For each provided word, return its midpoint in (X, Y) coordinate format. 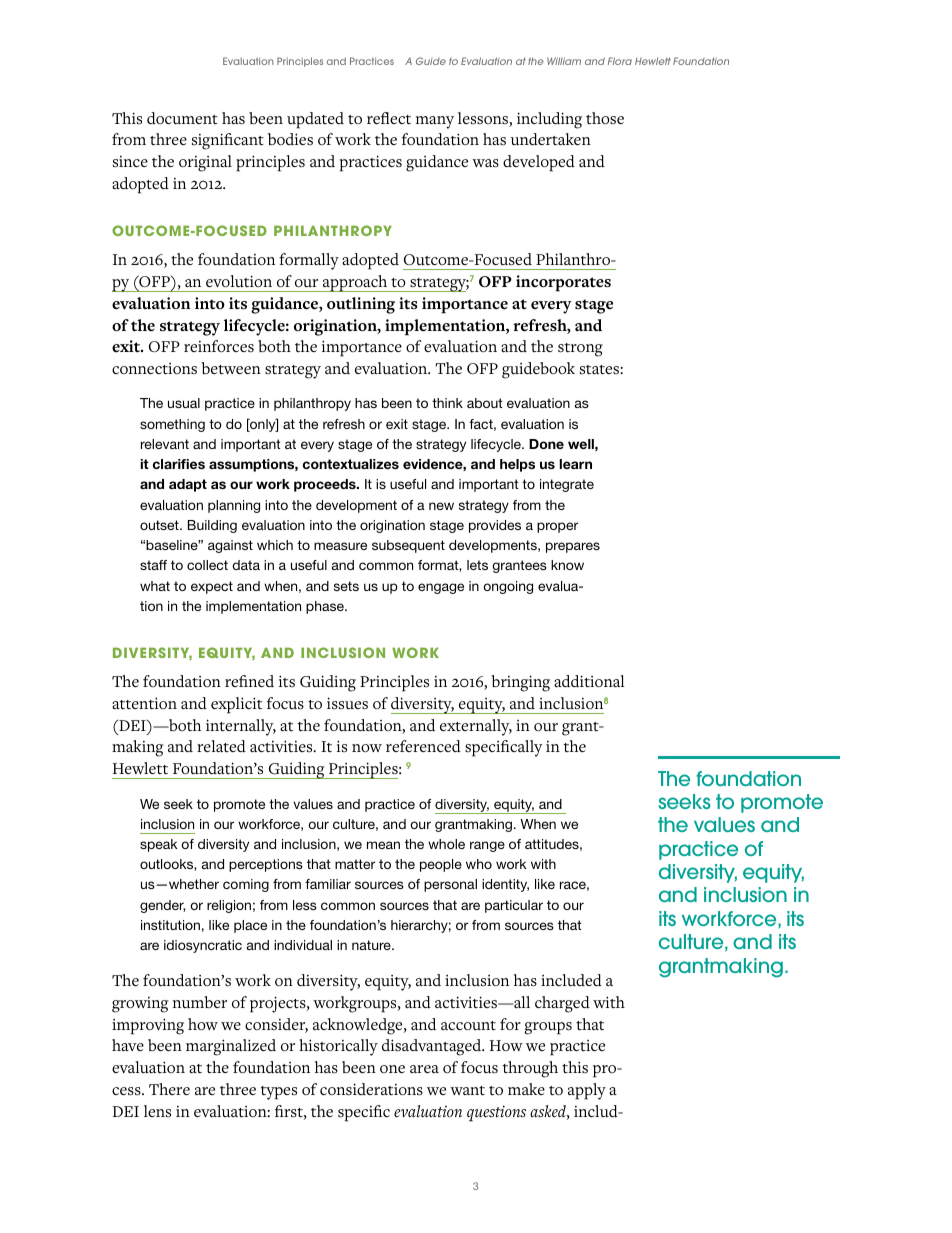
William (564, 61)
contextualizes (351, 464)
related (221, 746)
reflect (389, 118)
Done (546, 444)
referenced (423, 746)
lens (157, 1111)
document (182, 118)
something (172, 425)
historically (338, 1047)
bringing (520, 683)
